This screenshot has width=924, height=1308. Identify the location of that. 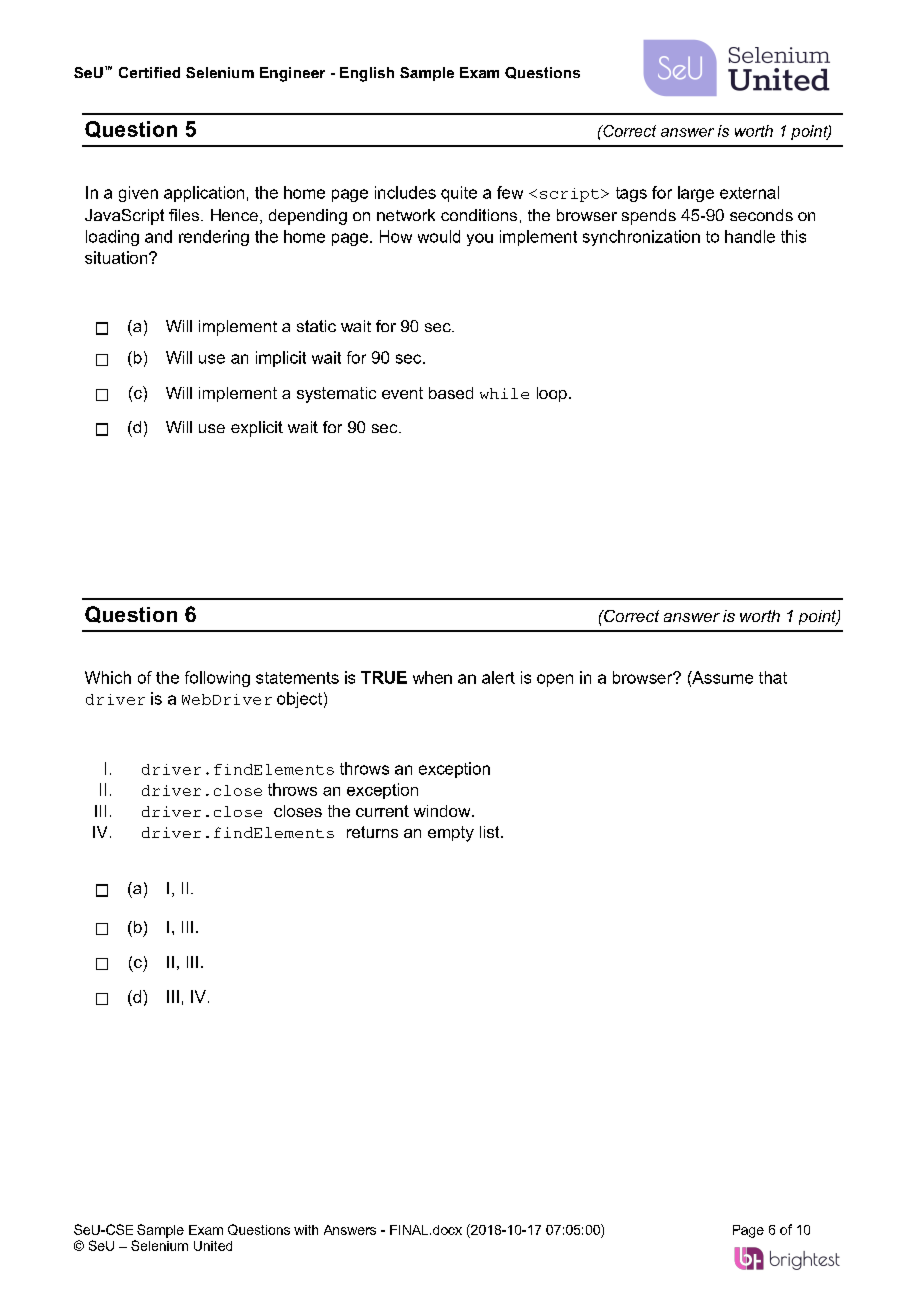
(773, 677).
